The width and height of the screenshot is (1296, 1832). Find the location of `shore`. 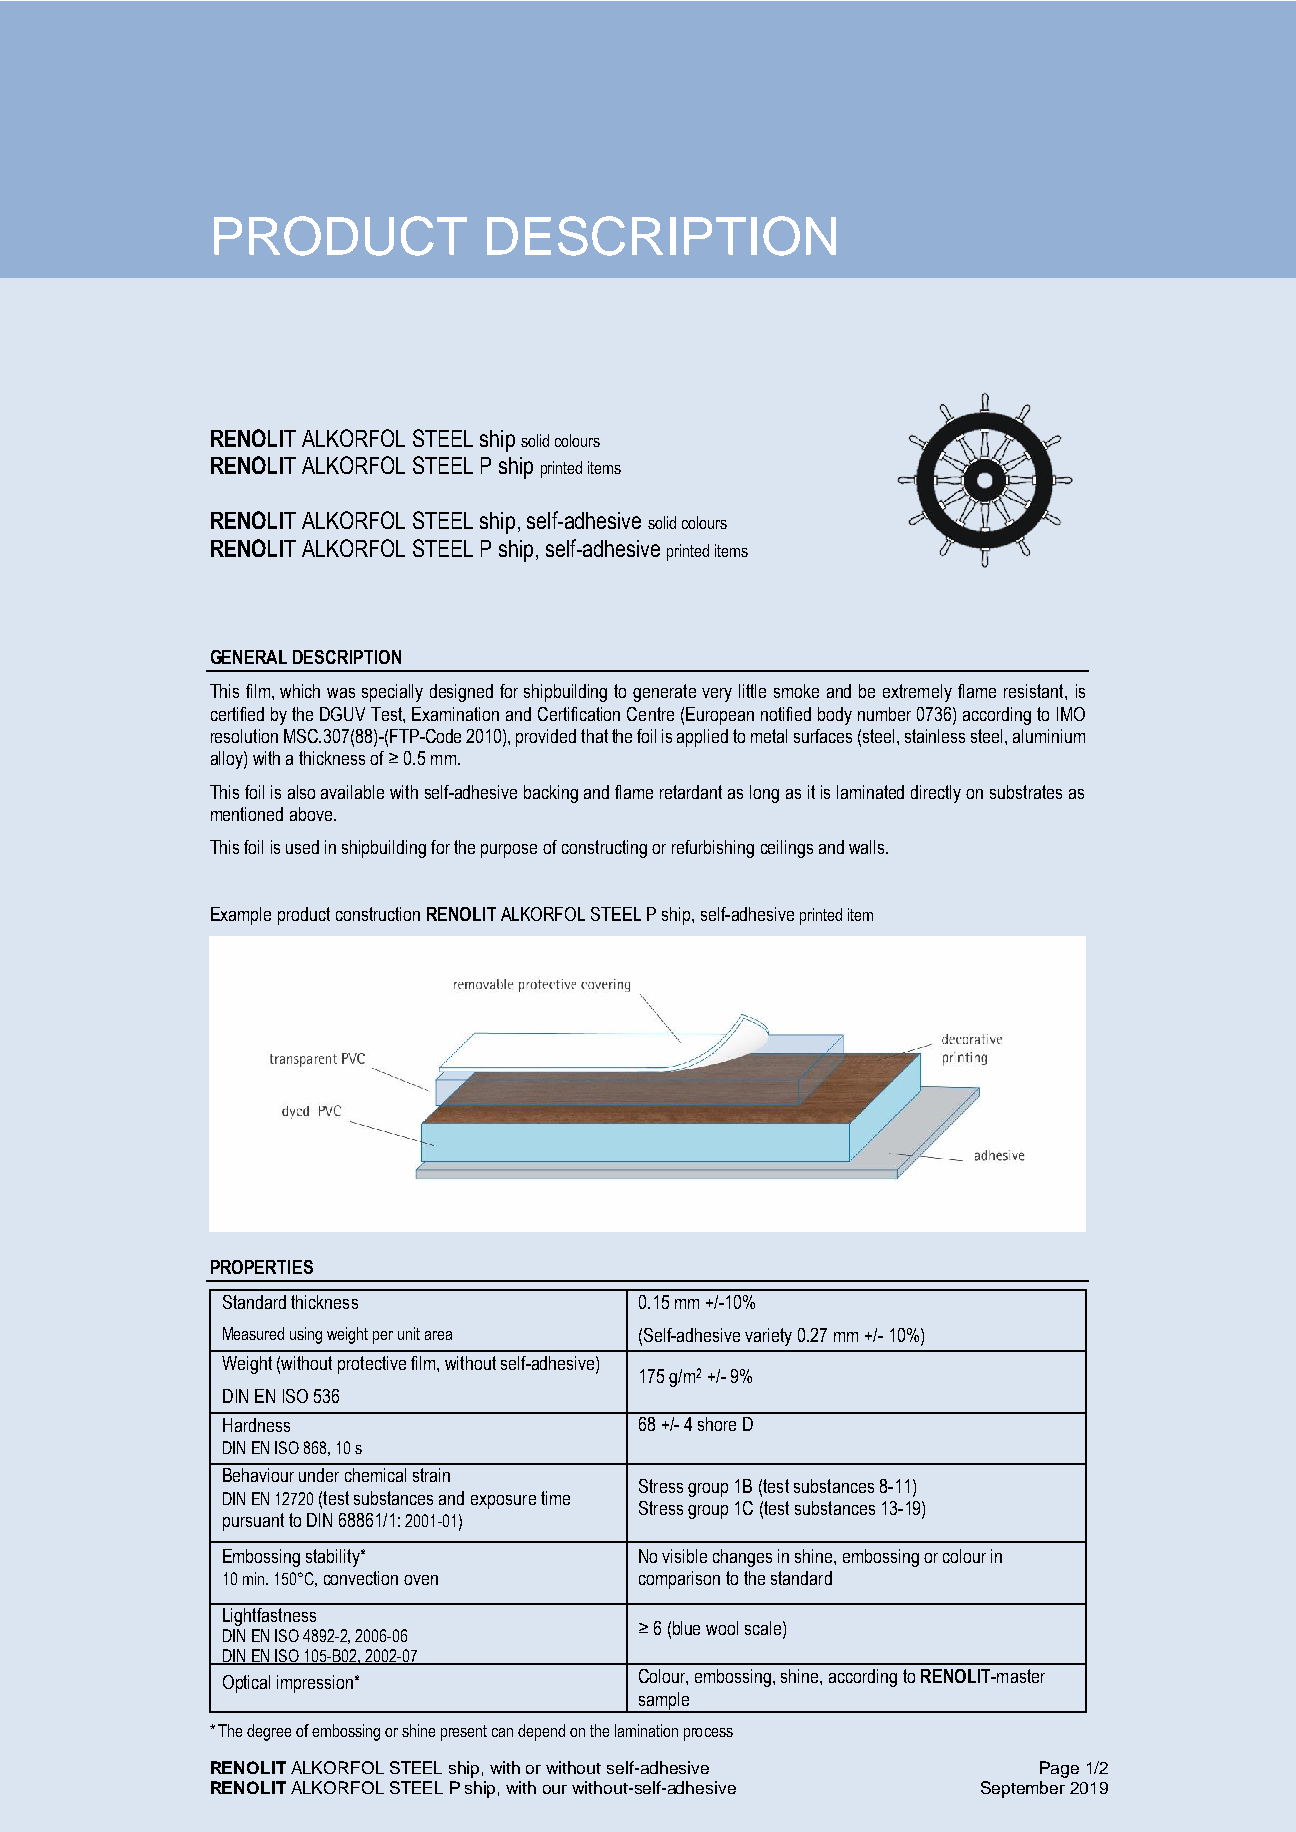

shore is located at coordinates (717, 1424).
